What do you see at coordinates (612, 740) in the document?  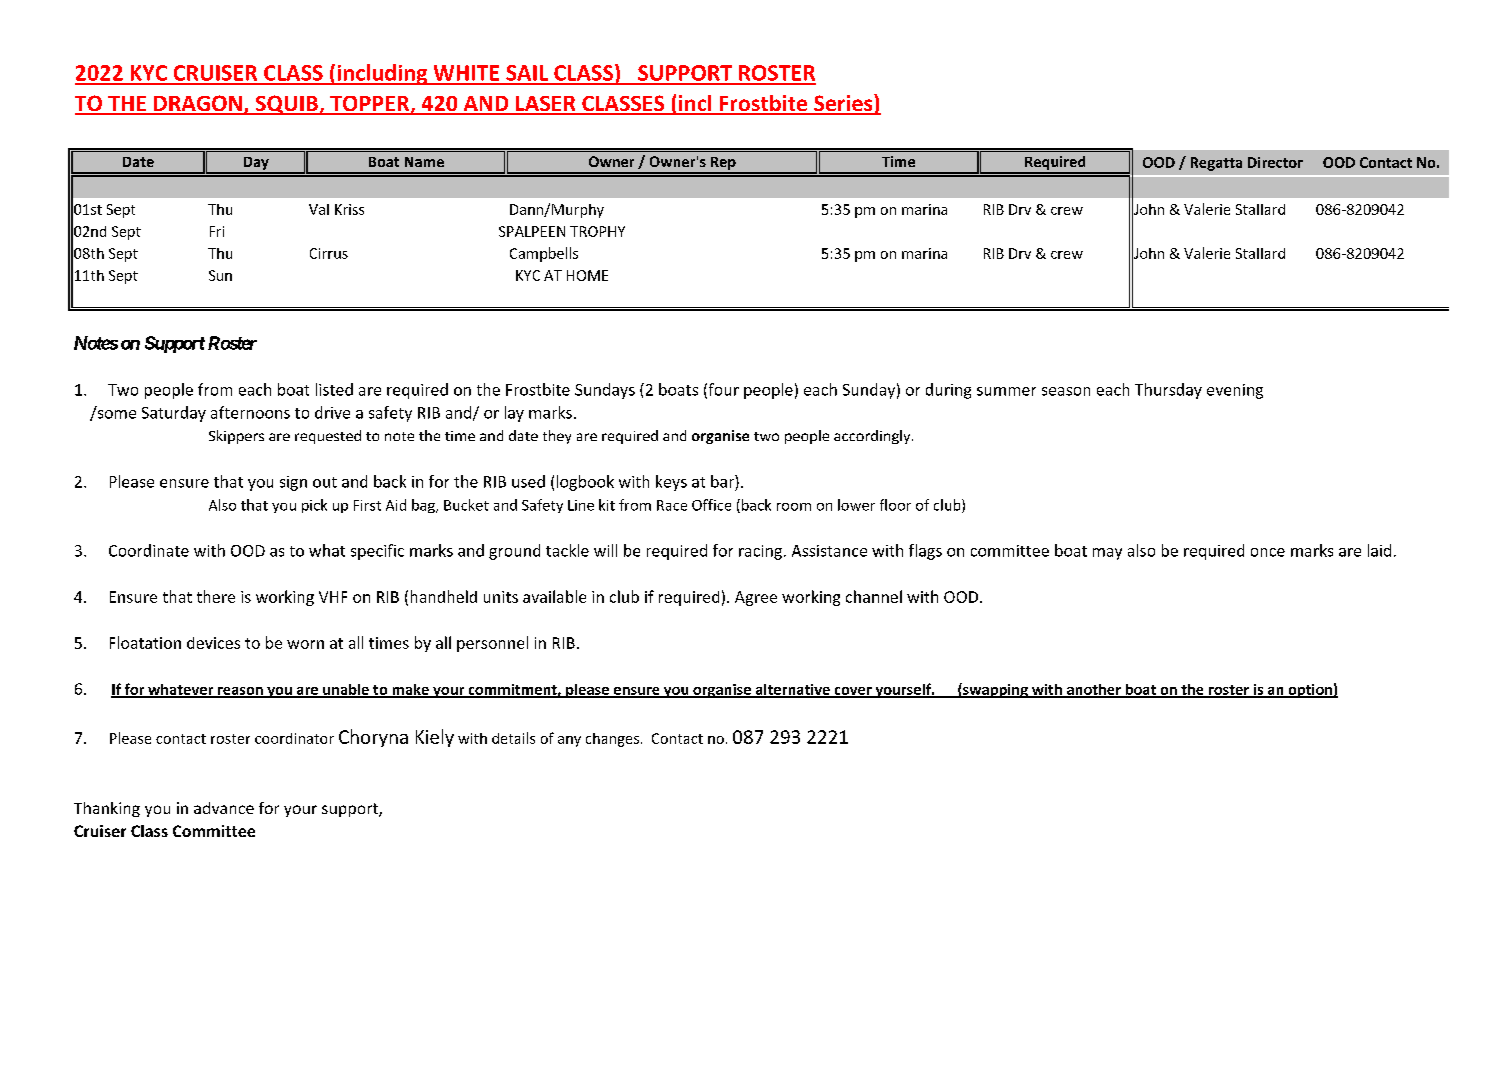 I see `changes` at bounding box center [612, 740].
